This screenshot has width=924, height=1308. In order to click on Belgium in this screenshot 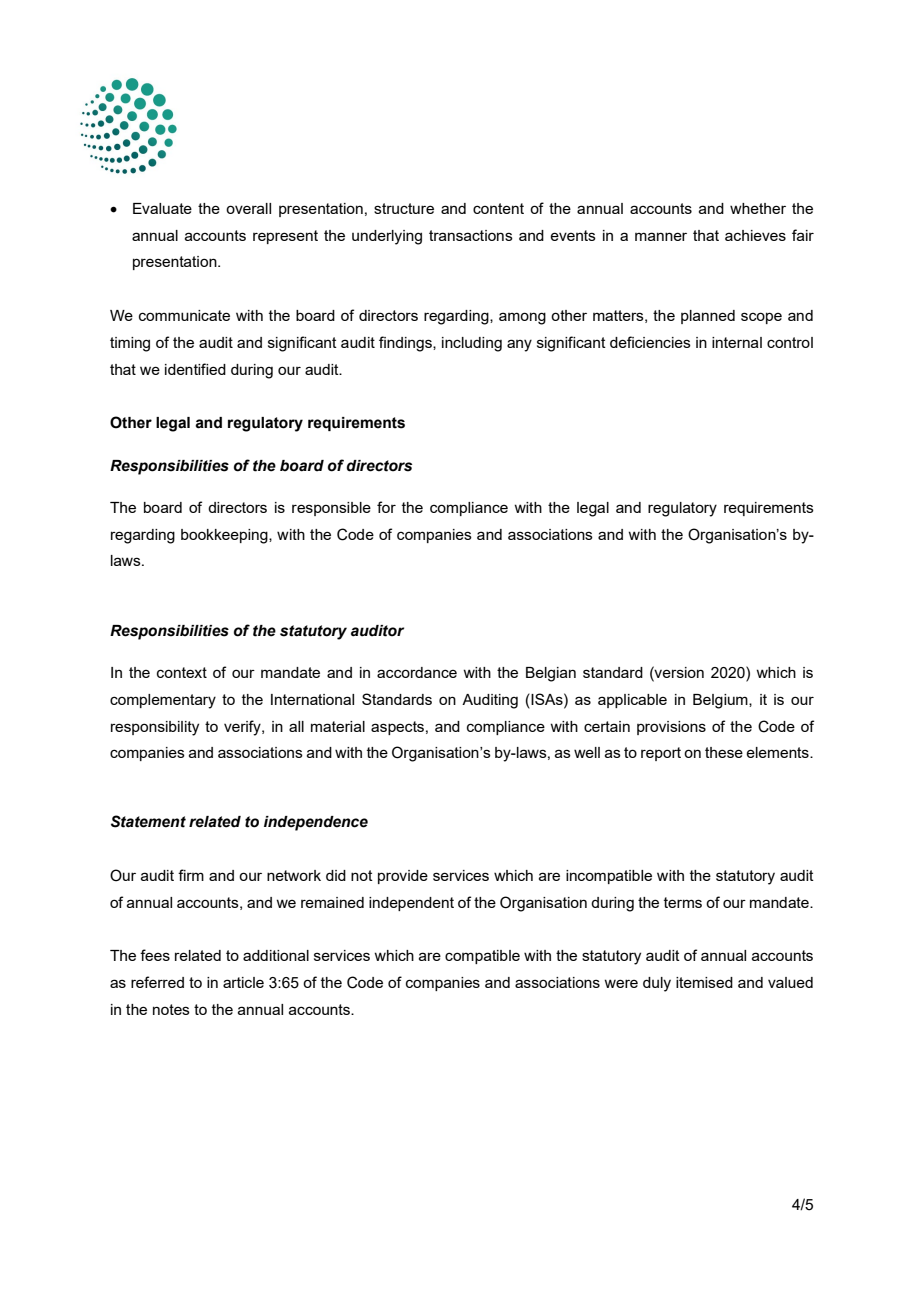, I will do `click(721, 701)`.
